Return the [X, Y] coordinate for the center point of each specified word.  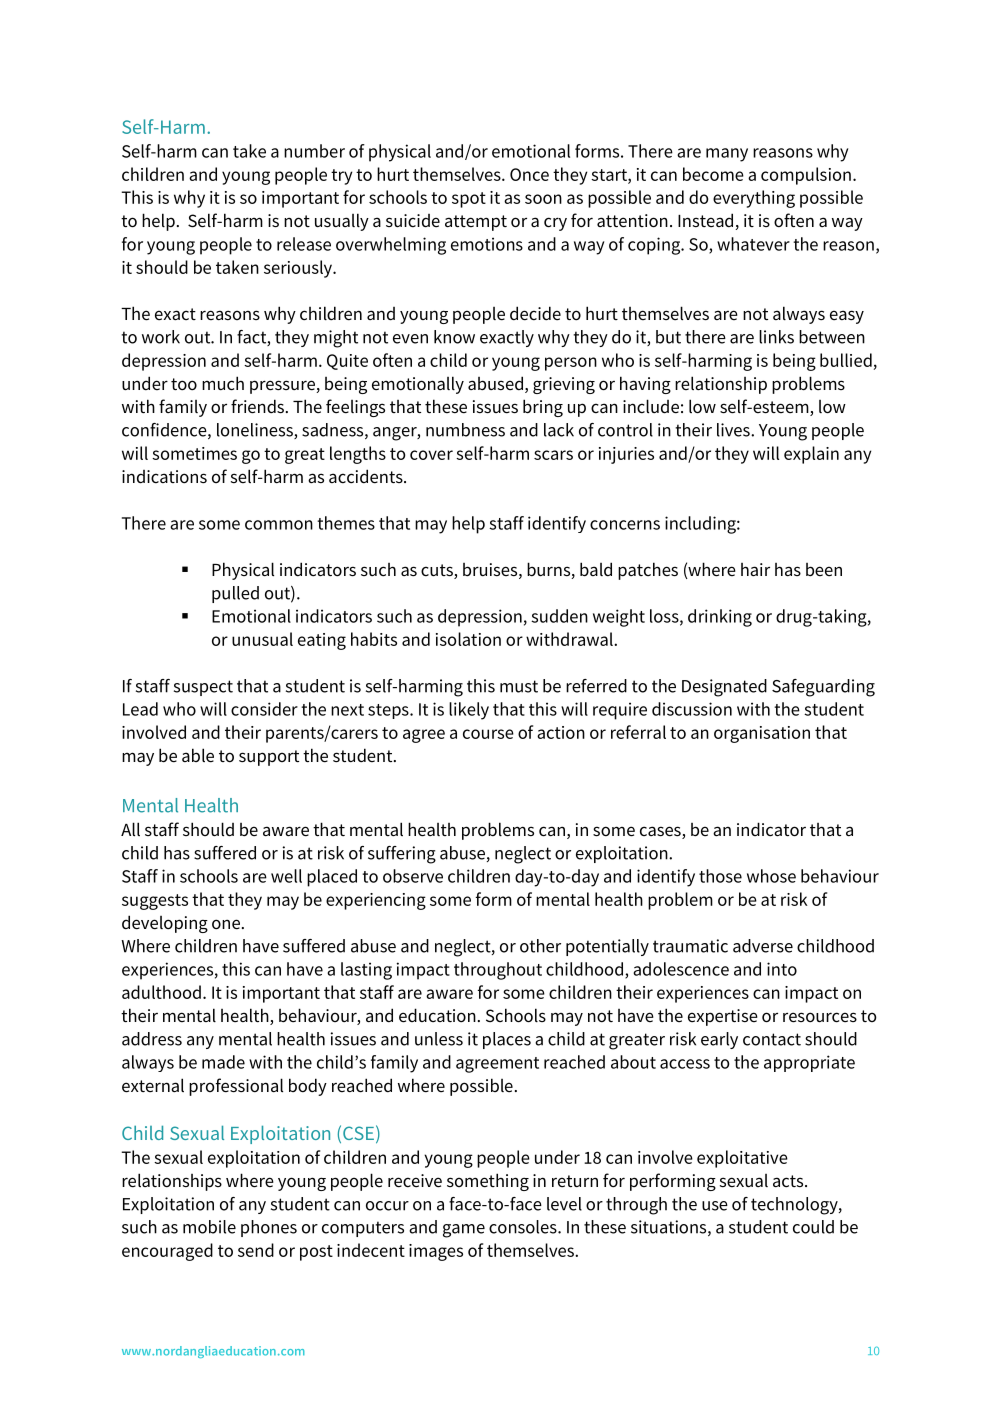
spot [469, 200]
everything [754, 199]
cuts [438, 571]
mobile [209, 1227]
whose [771, 876]
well [286, 876]
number [314, 151]
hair [755, 569]
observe [413, 876]
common [279, 525]
